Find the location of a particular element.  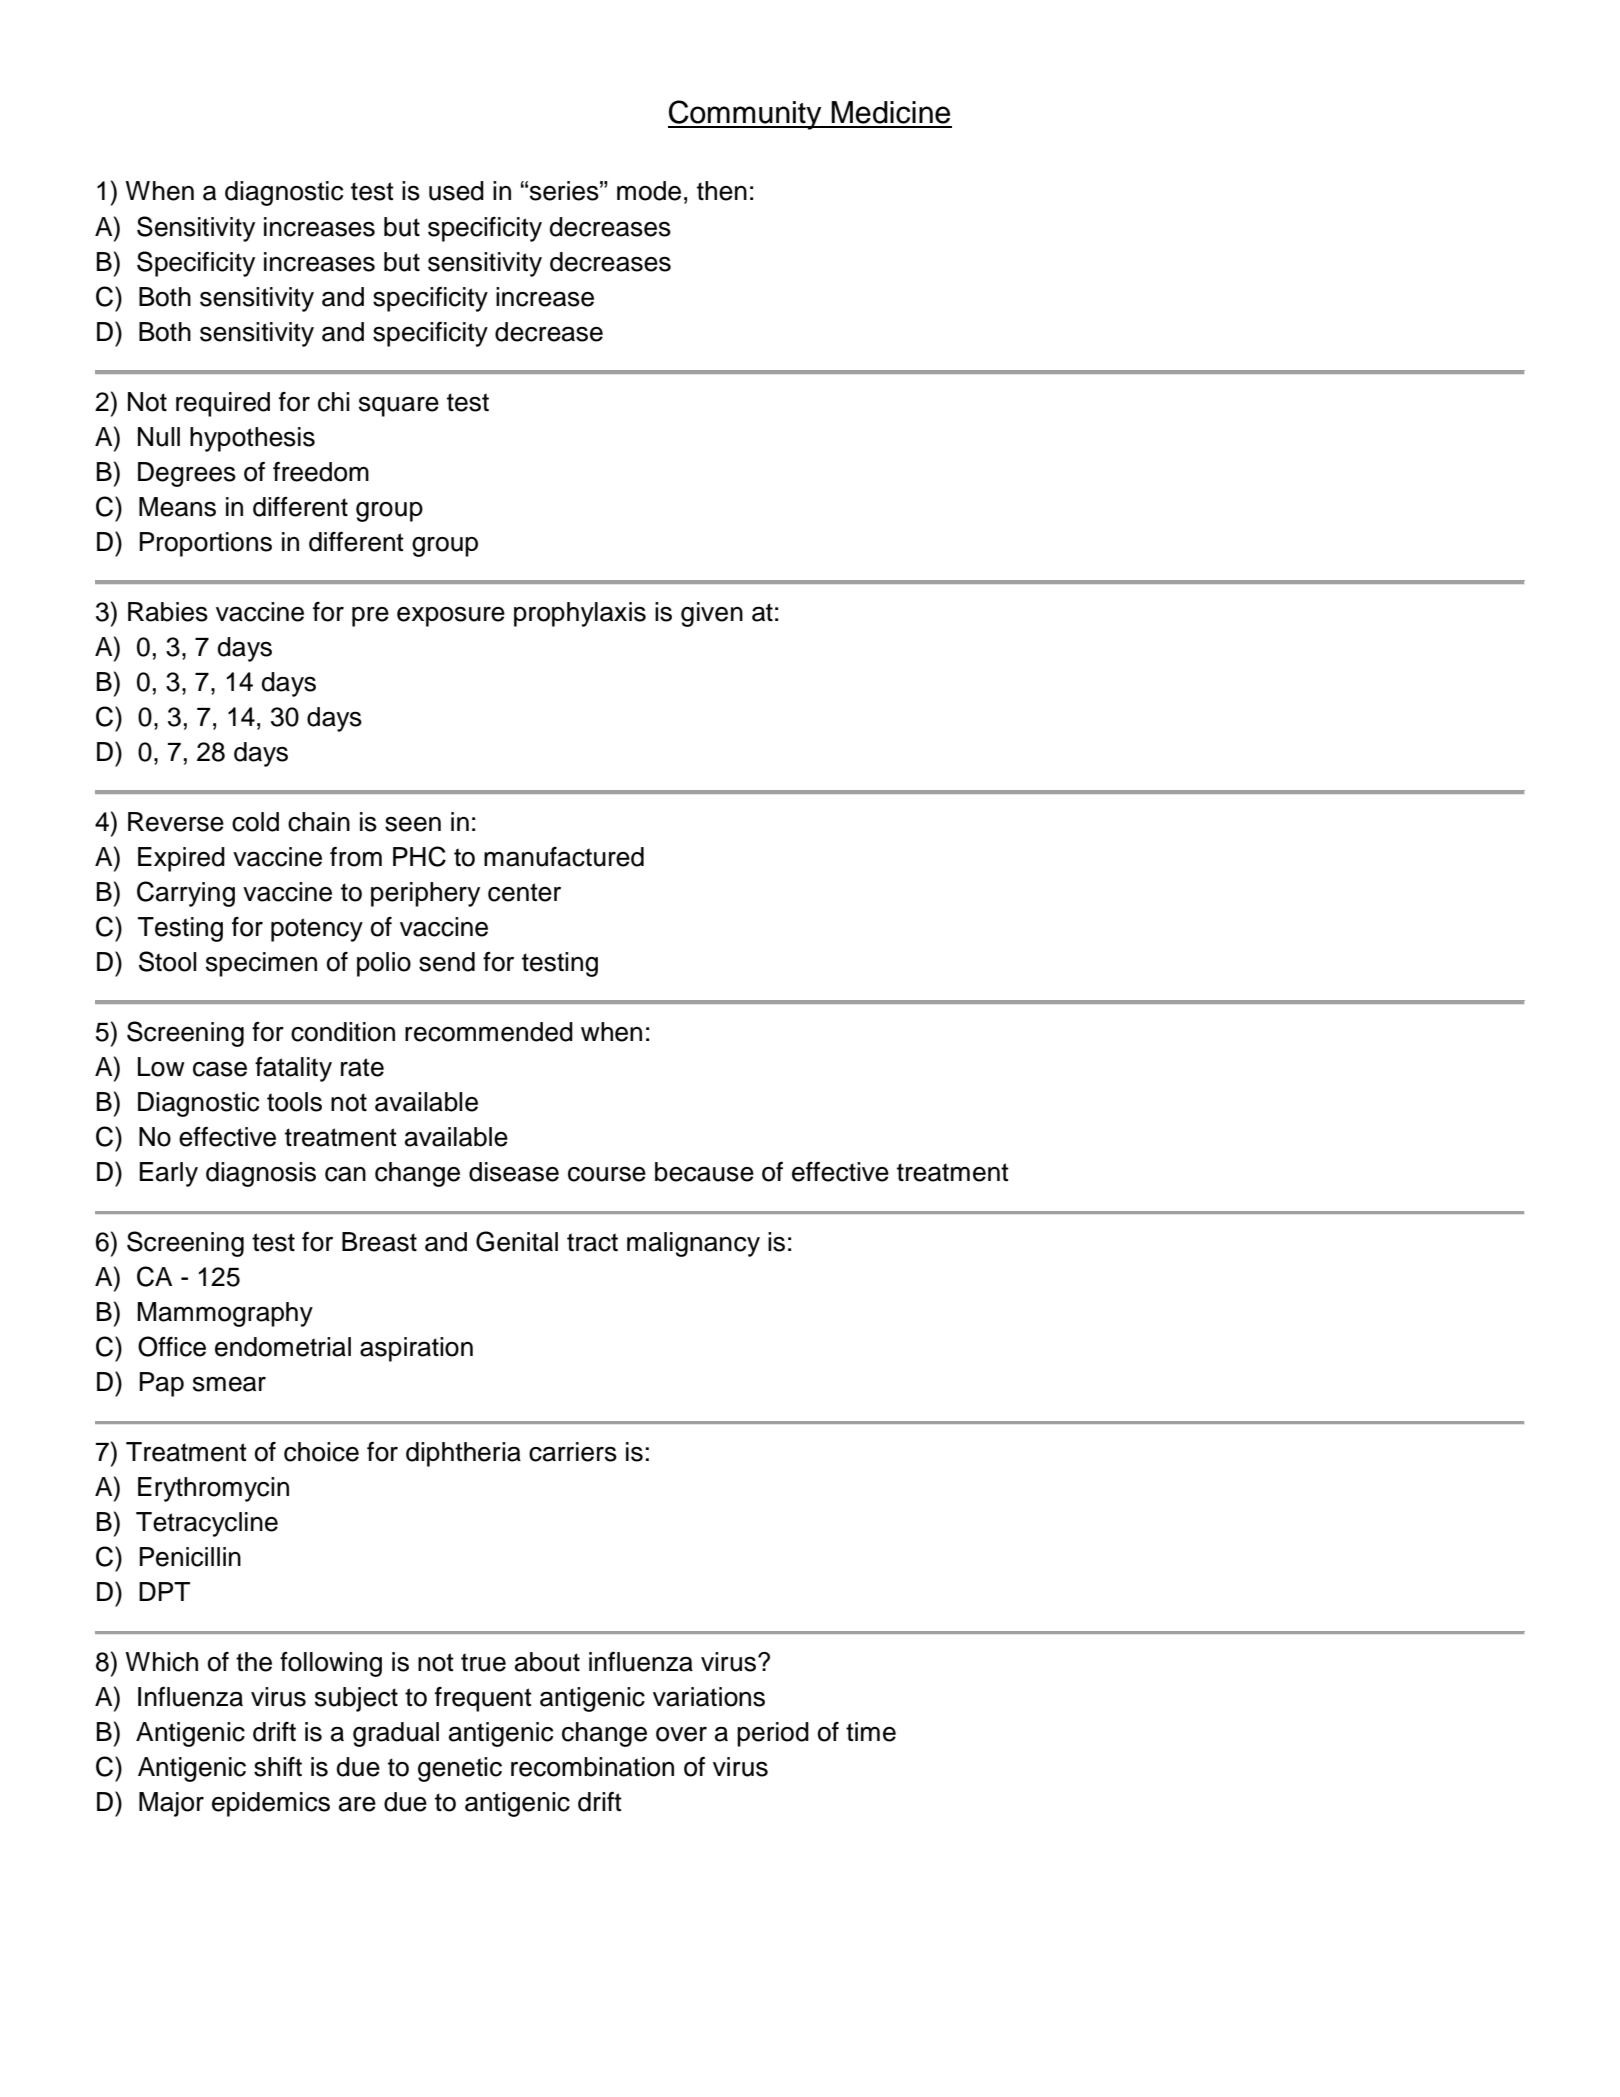

hypothesis is located at coordinates (252, 439).
